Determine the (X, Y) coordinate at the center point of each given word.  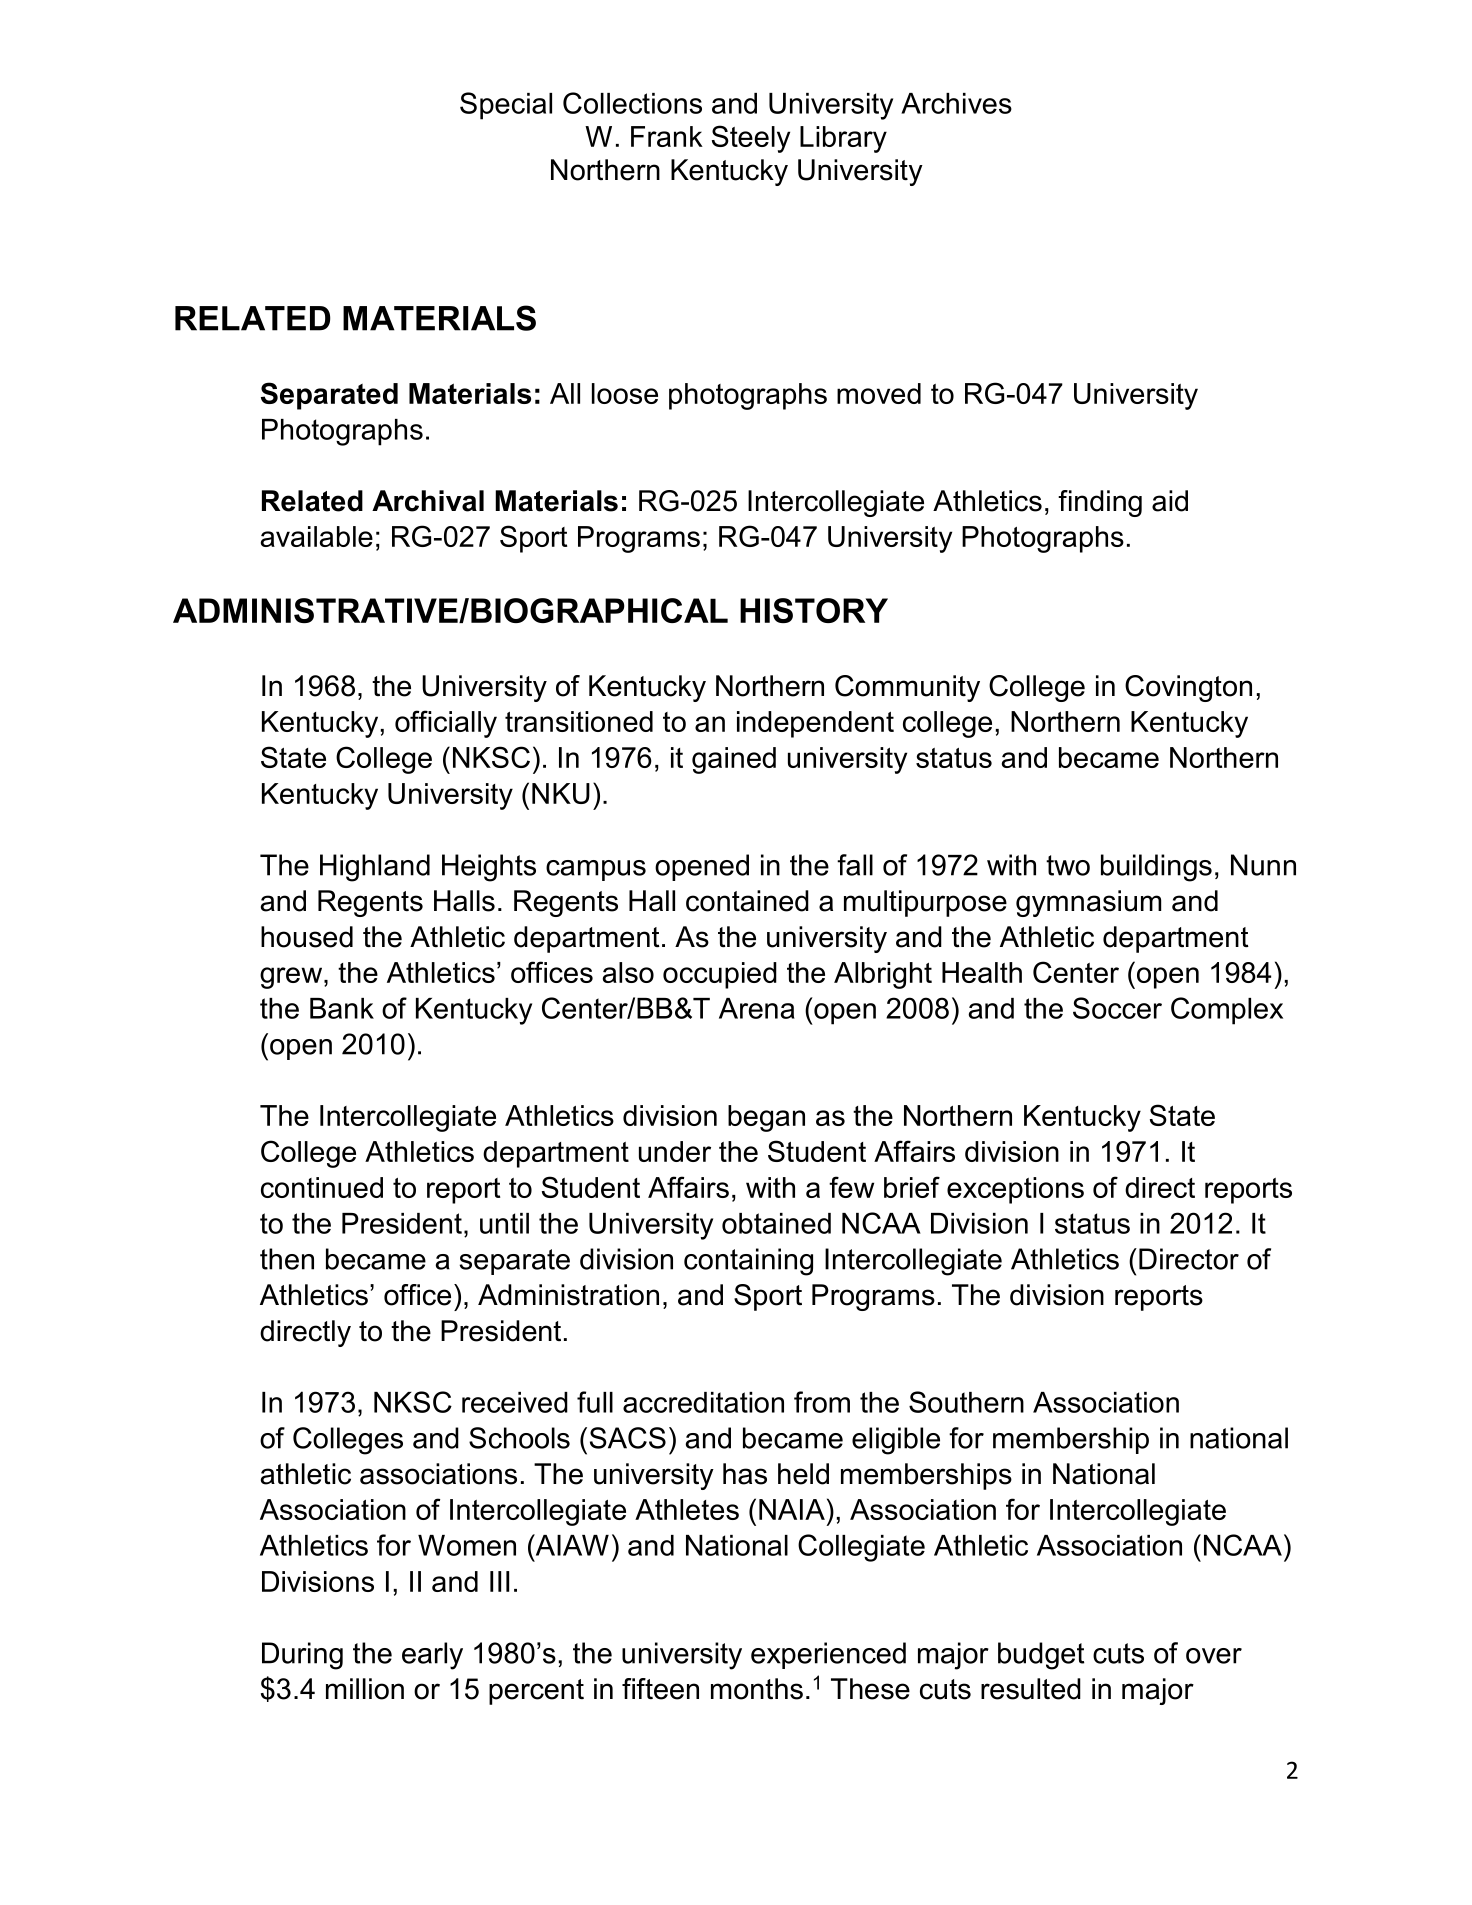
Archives (956, 103)
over (1214, 1656)
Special (506, 106)
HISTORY (814, 610)
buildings (1156, 868)
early (432, 1656)
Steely (751, 139)
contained (747, 901)
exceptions (1015, 1190)
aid (1170, 501)
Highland (375, 868)
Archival (428, 501)
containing (748, 1262)
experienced (828, 1655)
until (504, 1223)
